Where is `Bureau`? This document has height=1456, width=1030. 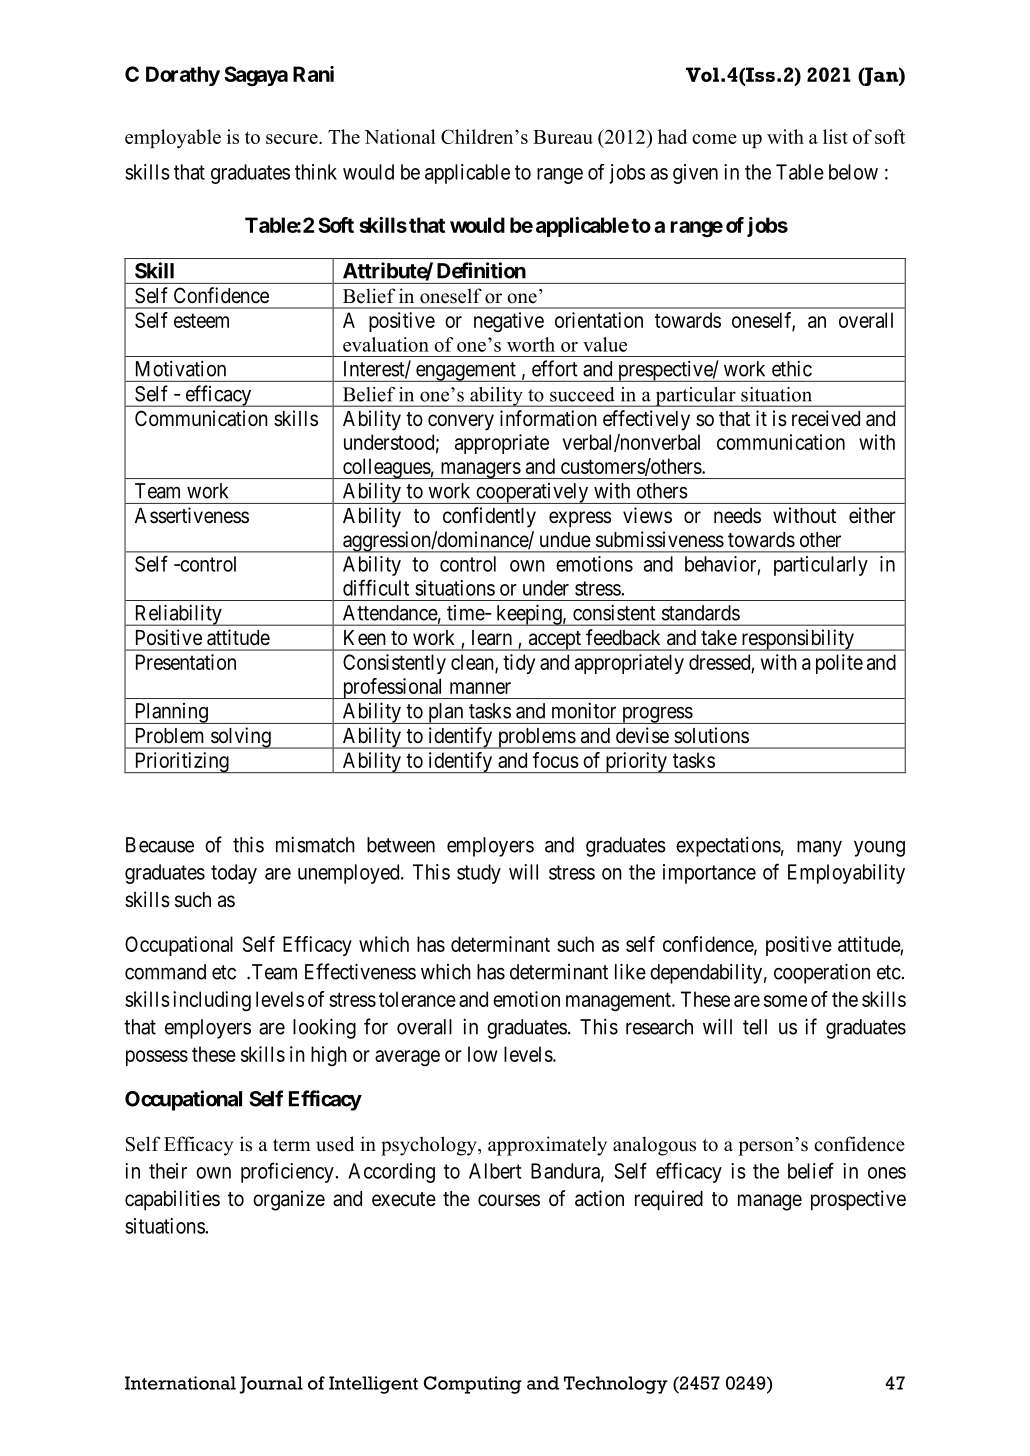
Bureau is located at coordinates (563, 137).
